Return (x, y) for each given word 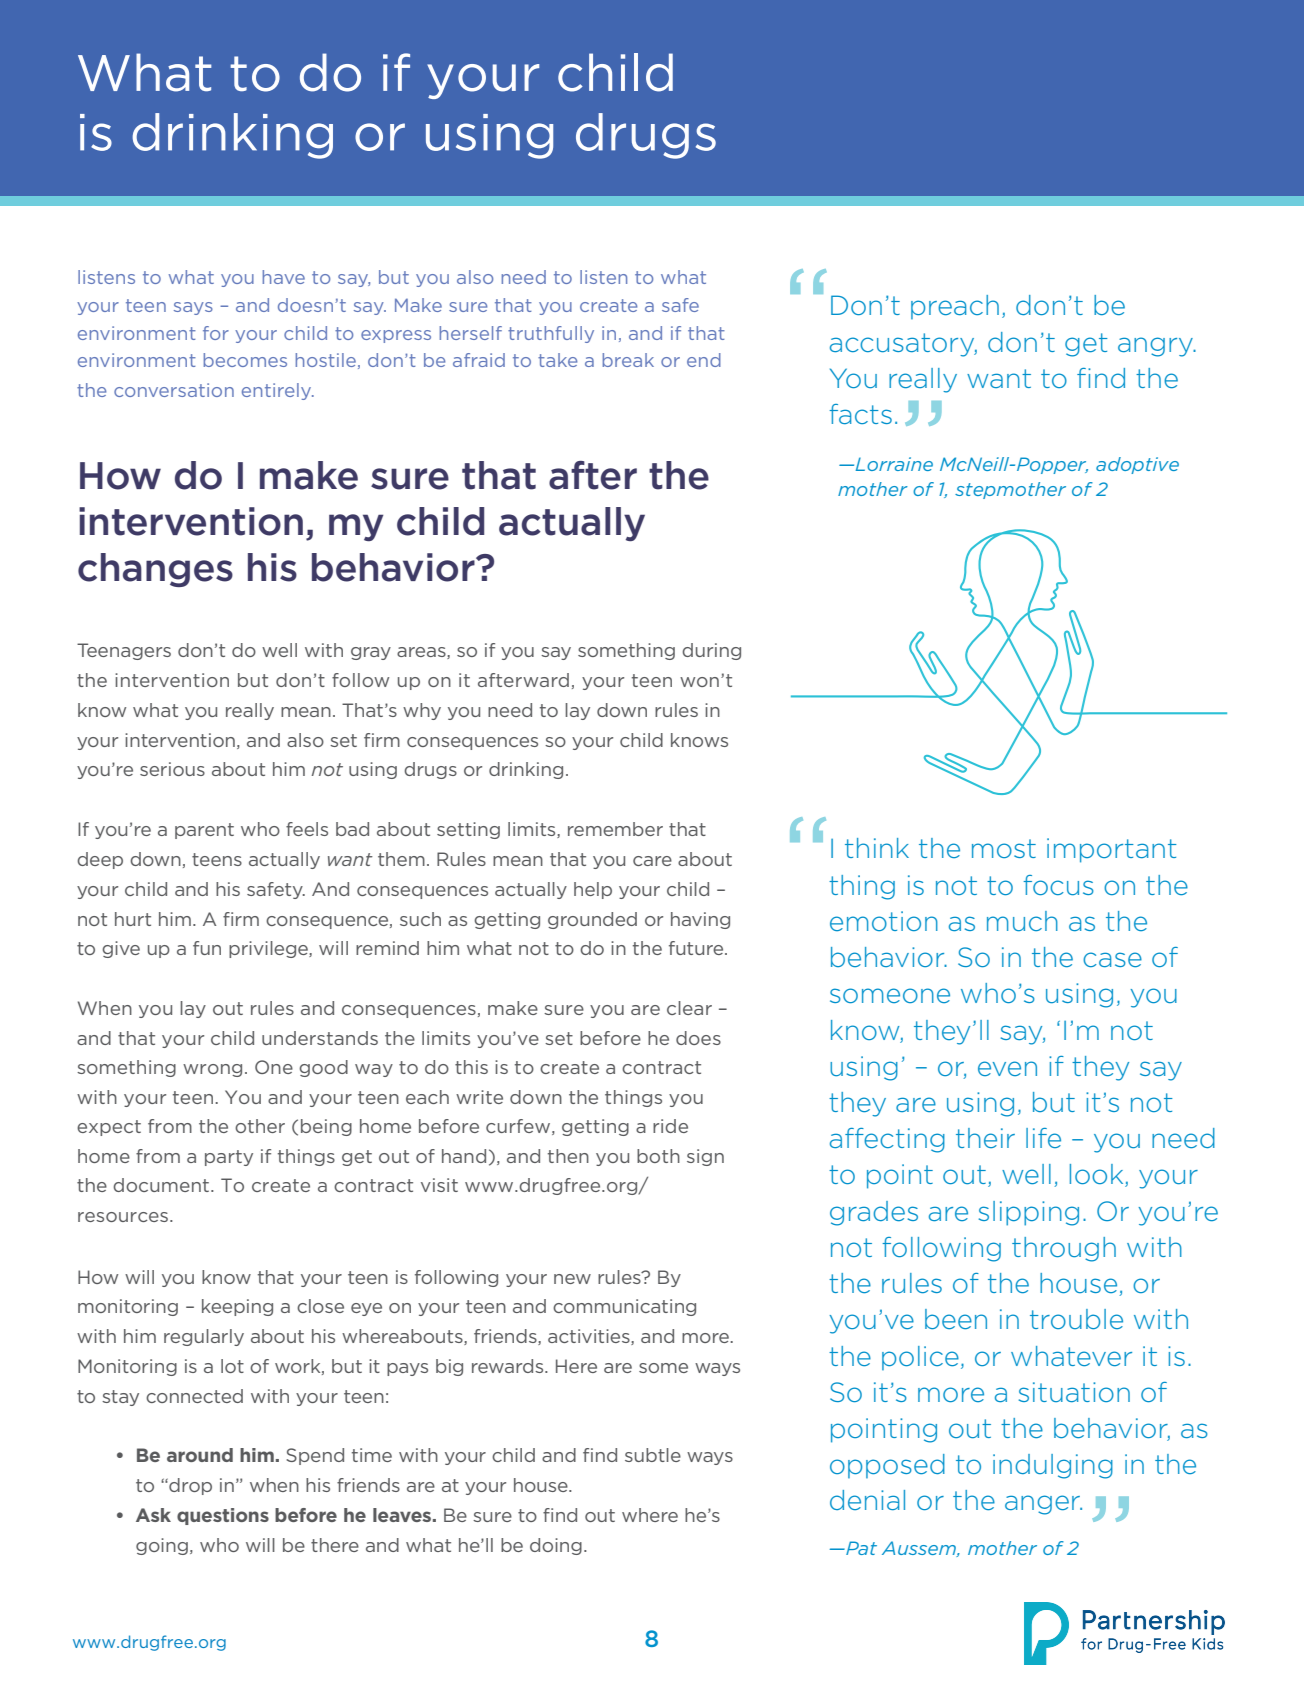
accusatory (903, 345)
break (628, 360)
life (1043, 1138)
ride (670, 1126)
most (1004, 848)
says (193, 308)
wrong (212, 1070)
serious (172, 769)
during (711, 651)
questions (223, 1516)
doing (556, 1546)
